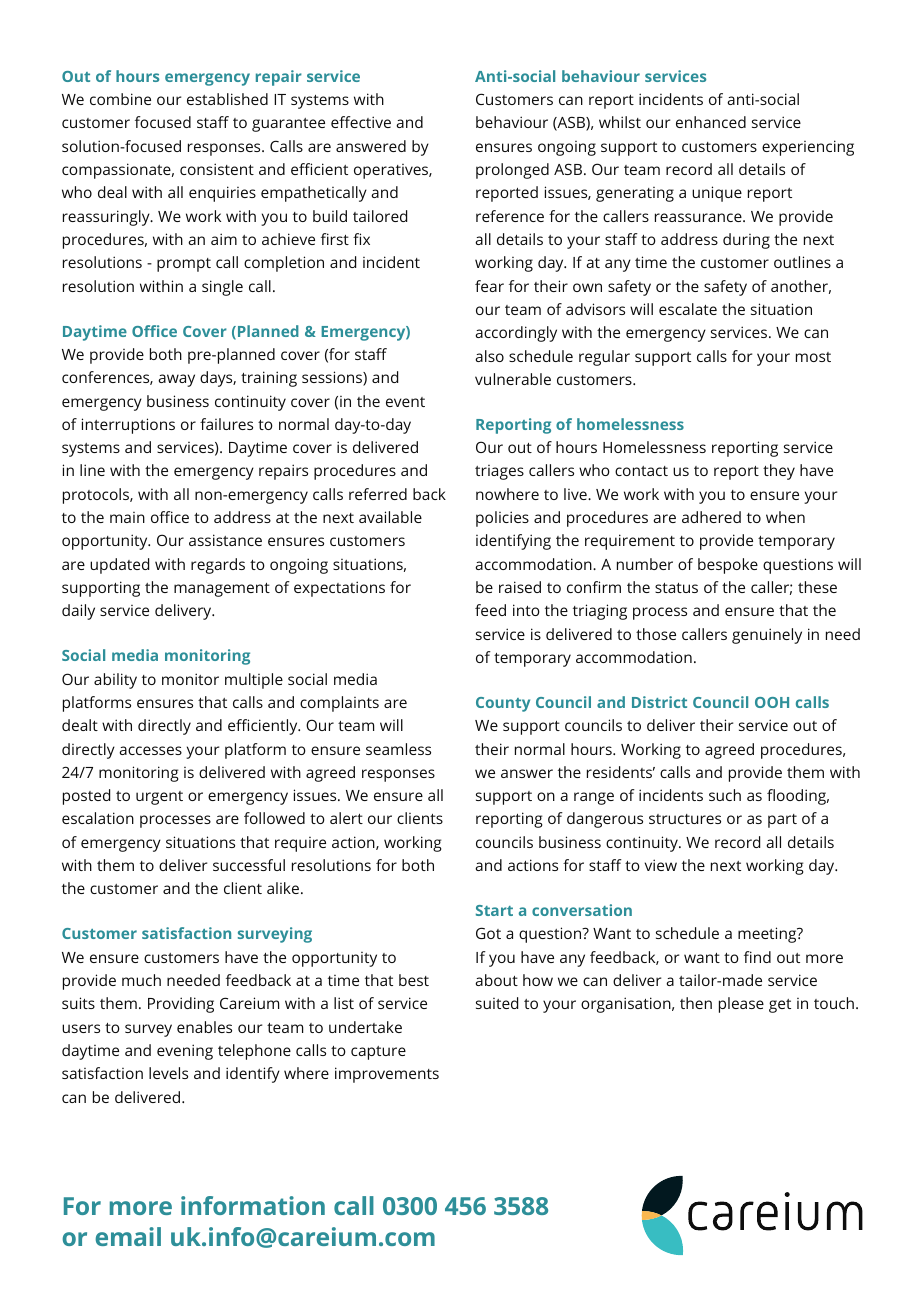 This screenshot has width=924, height=1308. Describe the element at coordinates (503, 704) in the screenshot. I see `County` at that location.
